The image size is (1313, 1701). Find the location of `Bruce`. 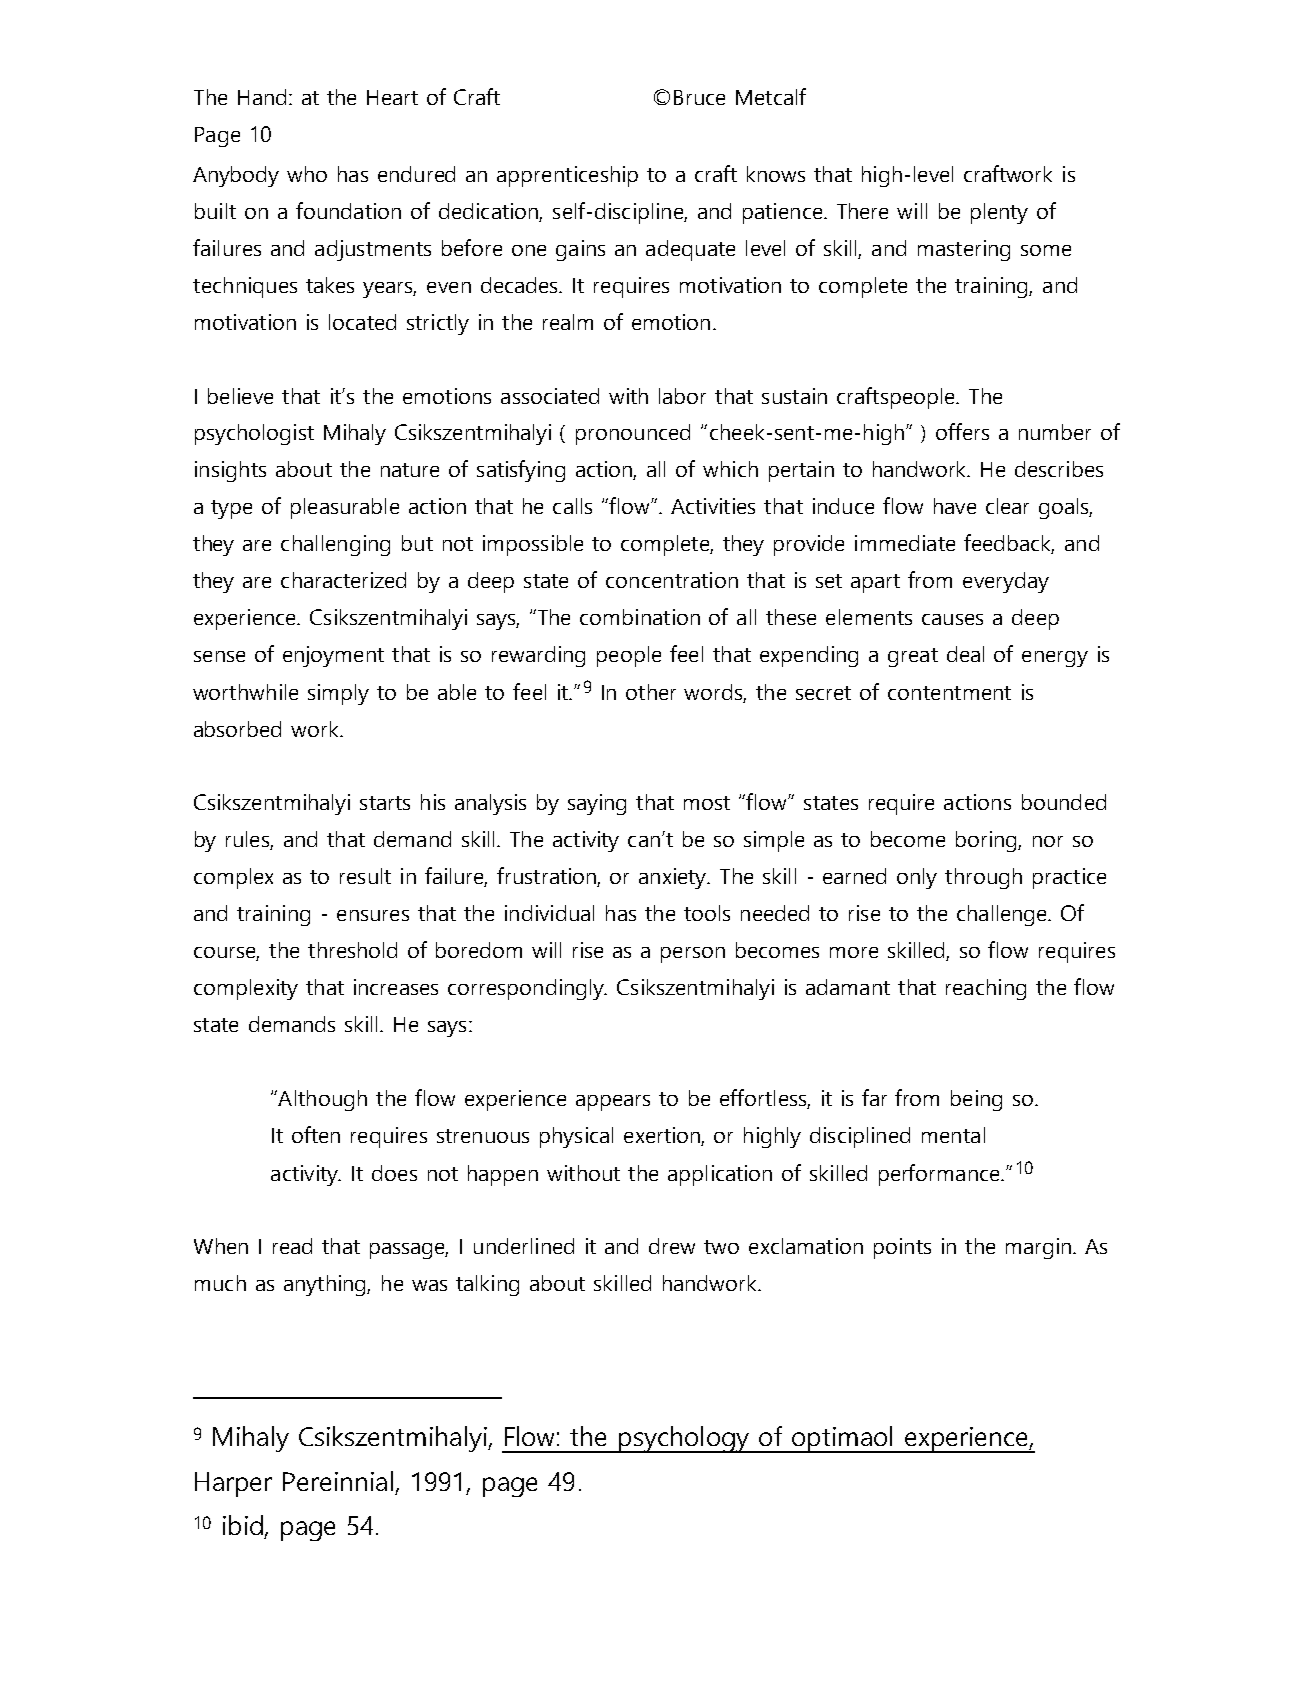

Bruce is located at coordinates (699, 97).
